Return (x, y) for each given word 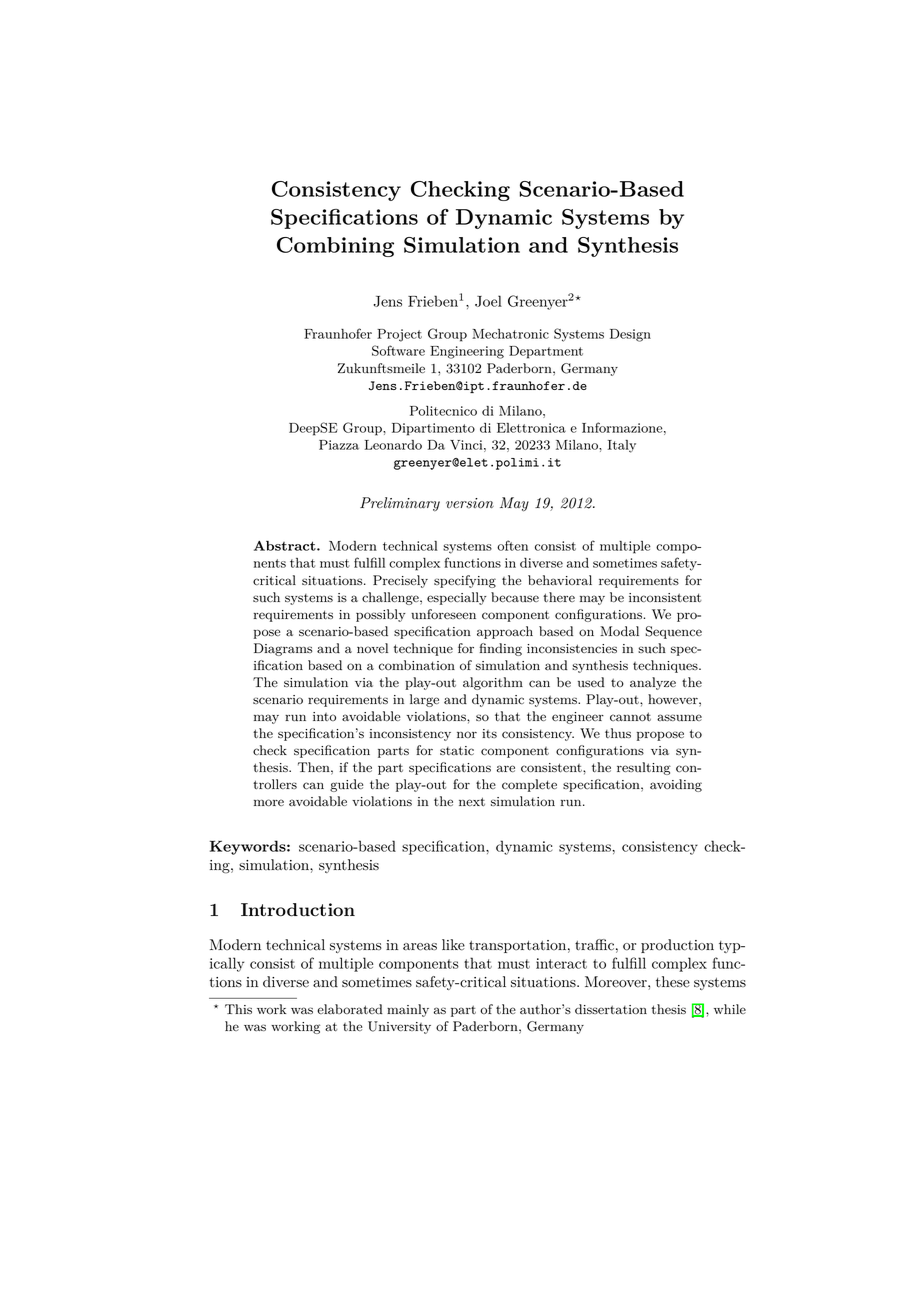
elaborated (350, 1009)
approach (505, 632)
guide (346, 785)
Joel (488, 301)
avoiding (676, 785)
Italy (622, 446)
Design (630, 335)
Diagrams (283, 649)
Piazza (339, 445)
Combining (335, 247)
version (470, 503)
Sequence (674, 632)
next (472, 801)
